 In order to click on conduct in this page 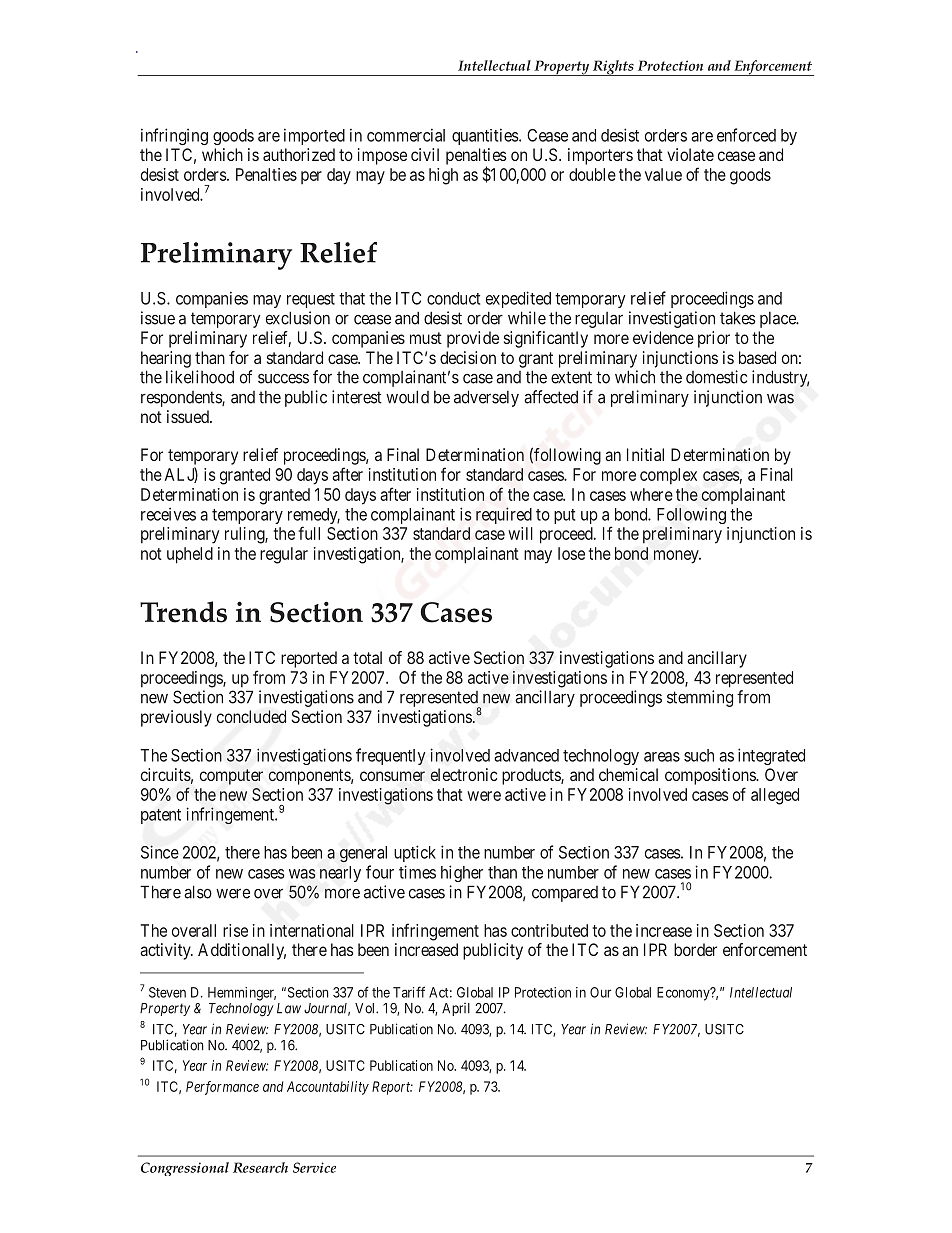, I will do `click(453, 298)`.
